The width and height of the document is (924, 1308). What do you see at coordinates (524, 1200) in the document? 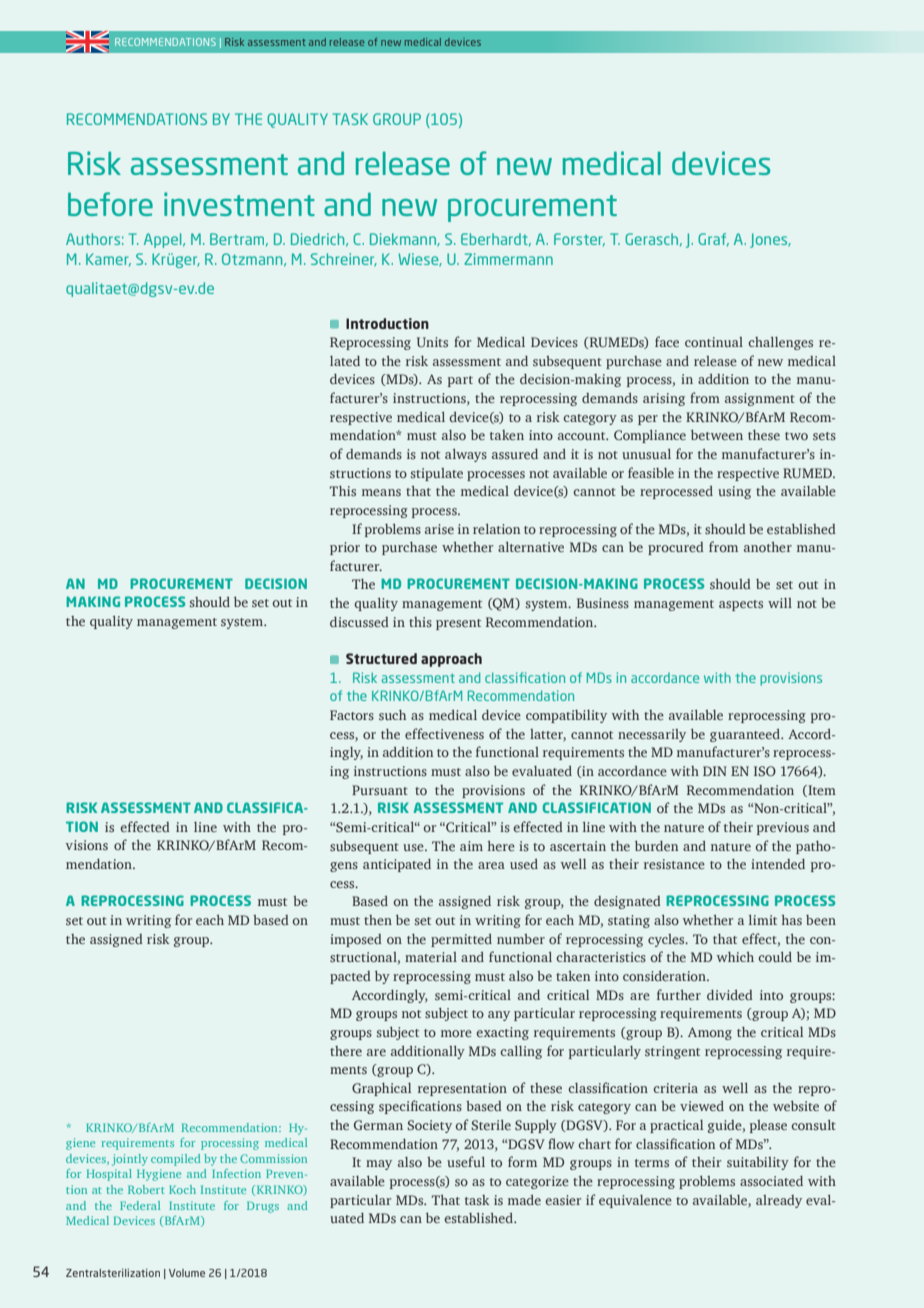
I see `made` at bounding box center [524, 1200].
